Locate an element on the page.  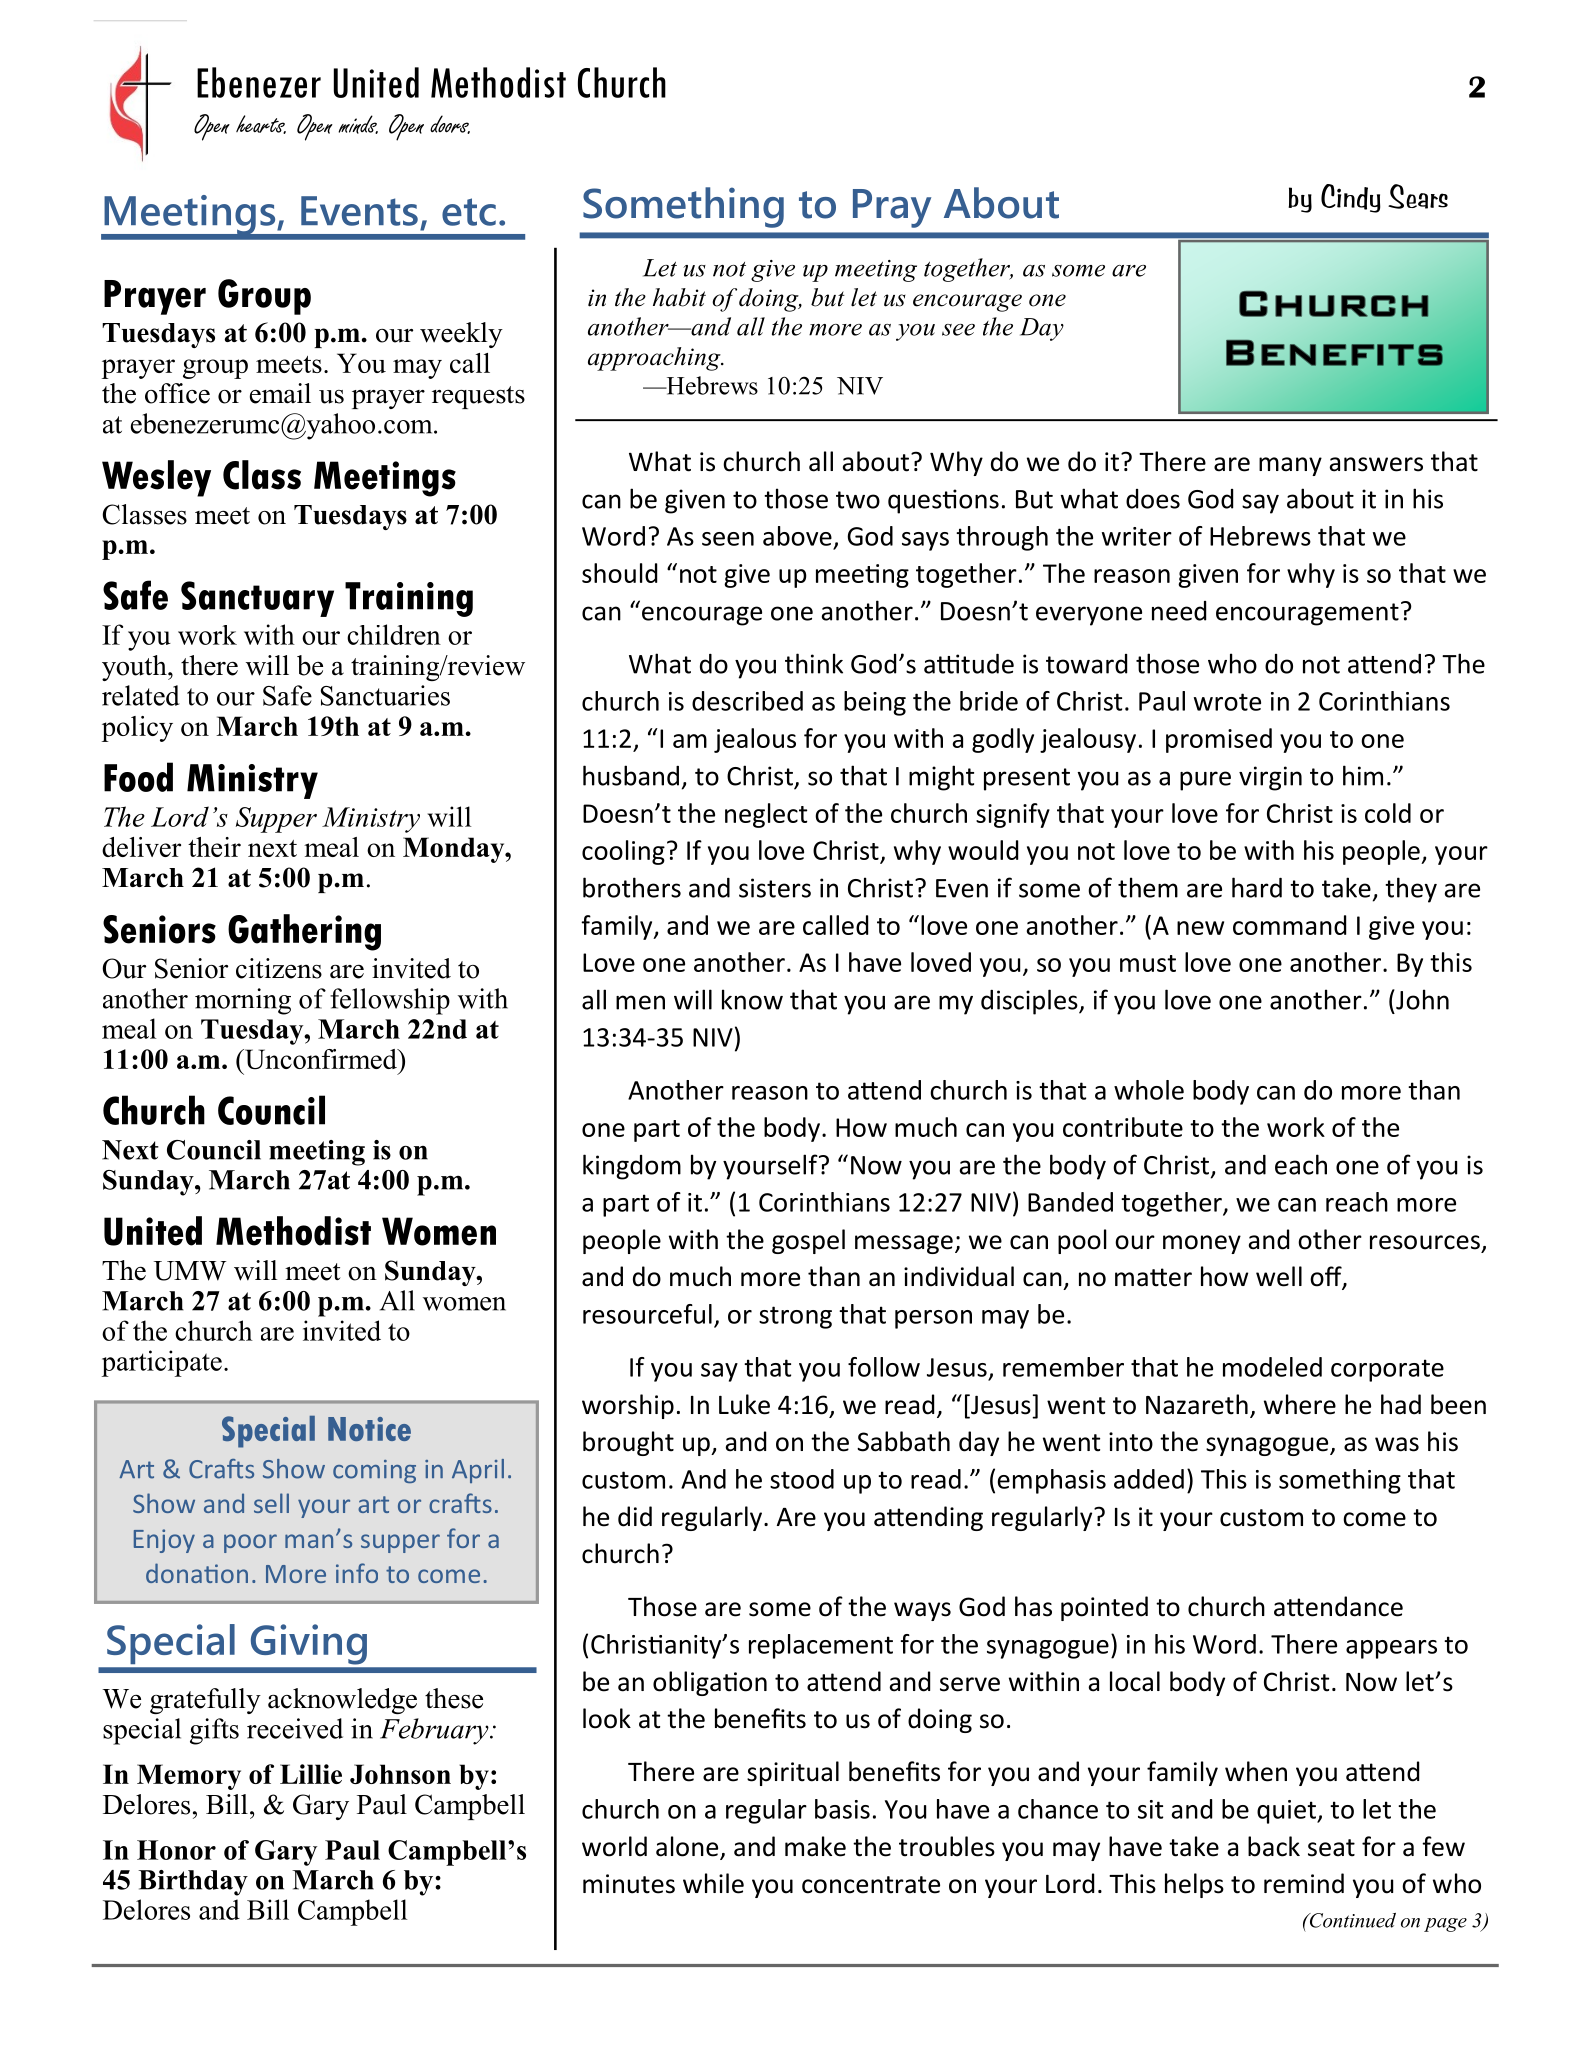
disciples is located at coordinates (1030, 1002).
